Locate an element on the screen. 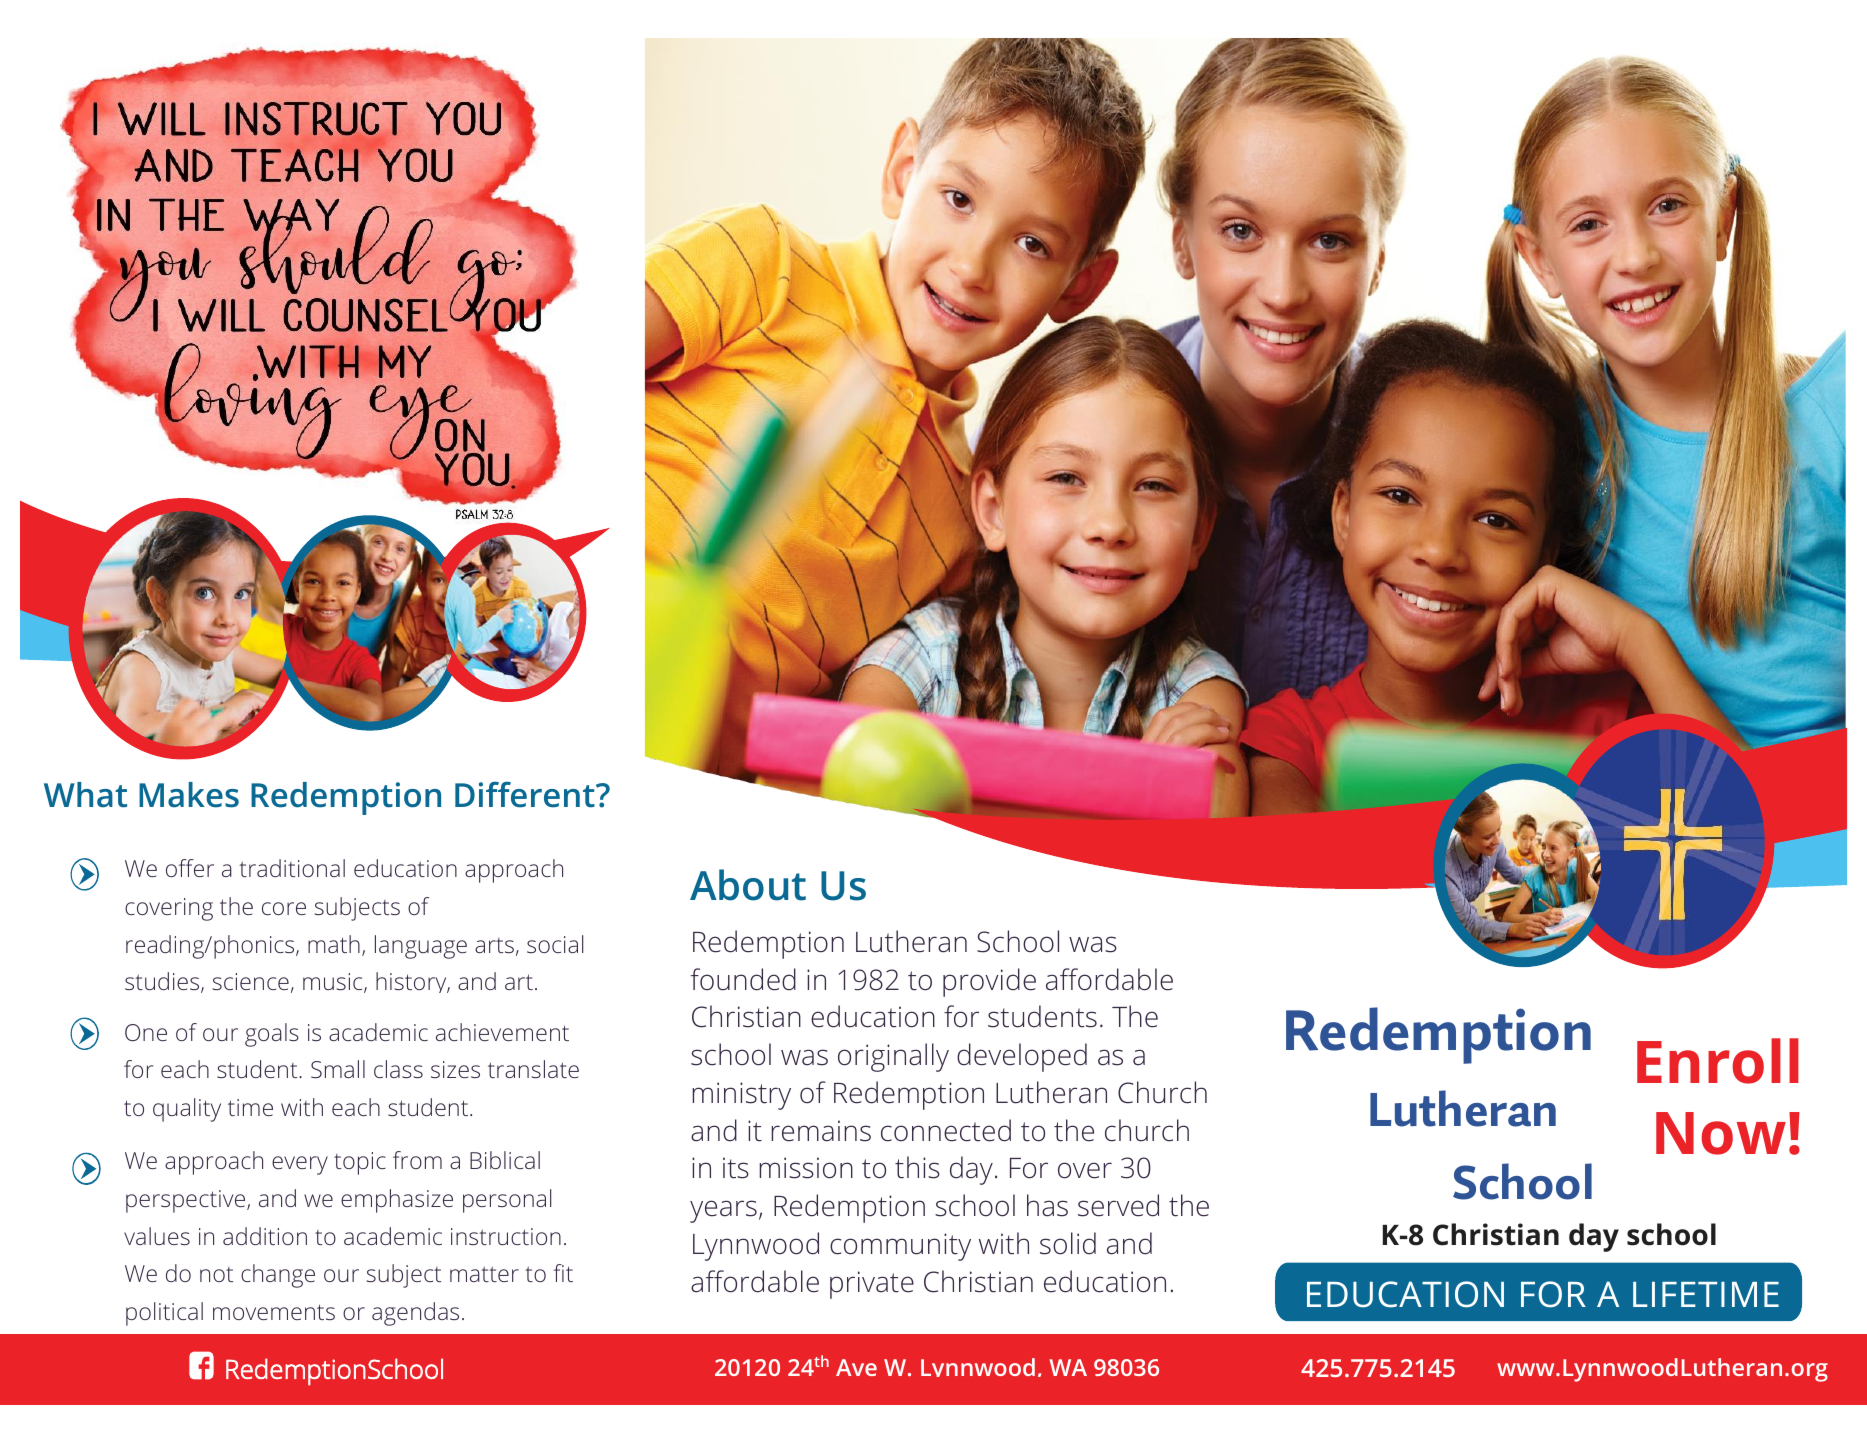  Different is located at coordinates (526, 795).
